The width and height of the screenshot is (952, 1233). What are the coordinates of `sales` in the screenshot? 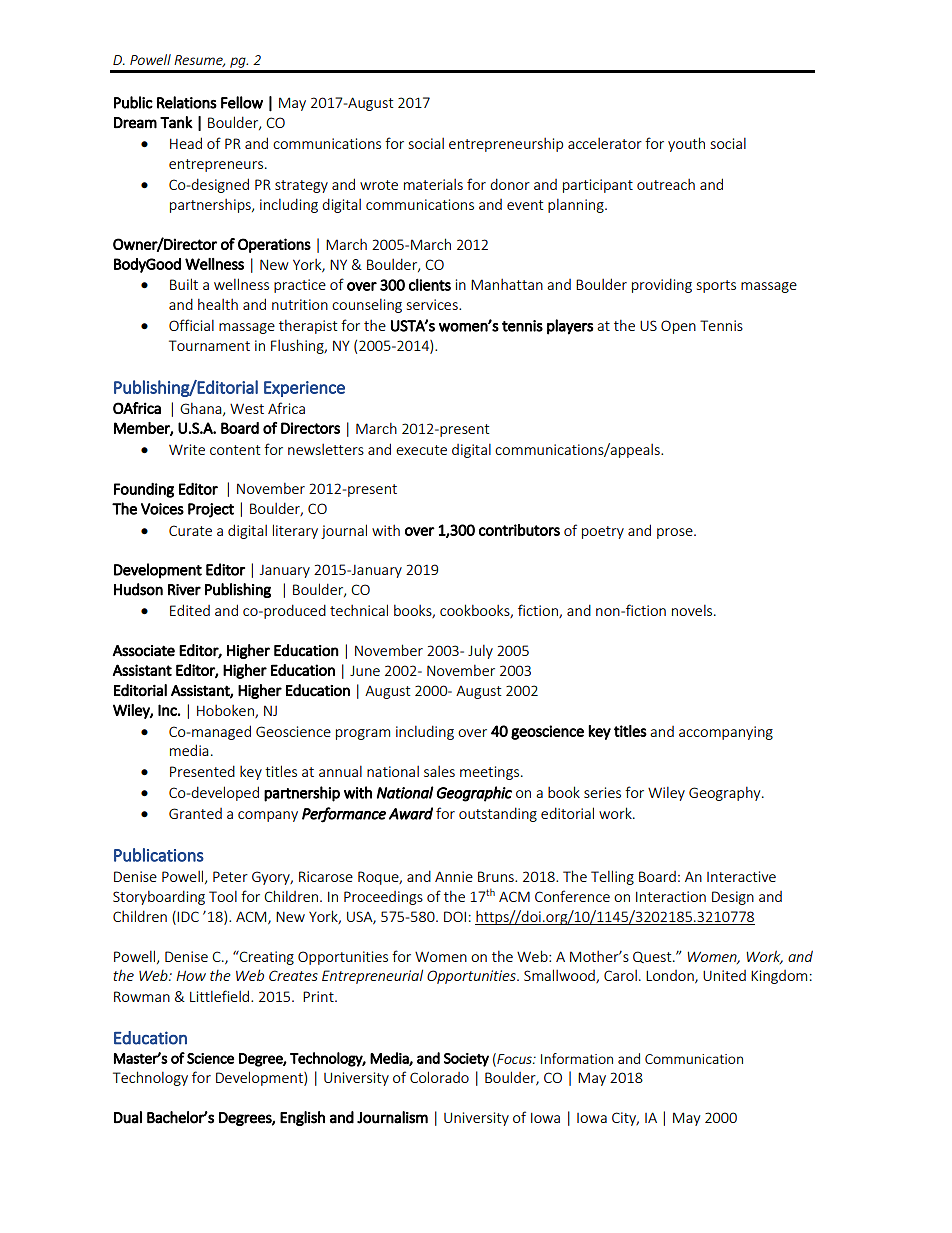 It's located at (439, 771).
